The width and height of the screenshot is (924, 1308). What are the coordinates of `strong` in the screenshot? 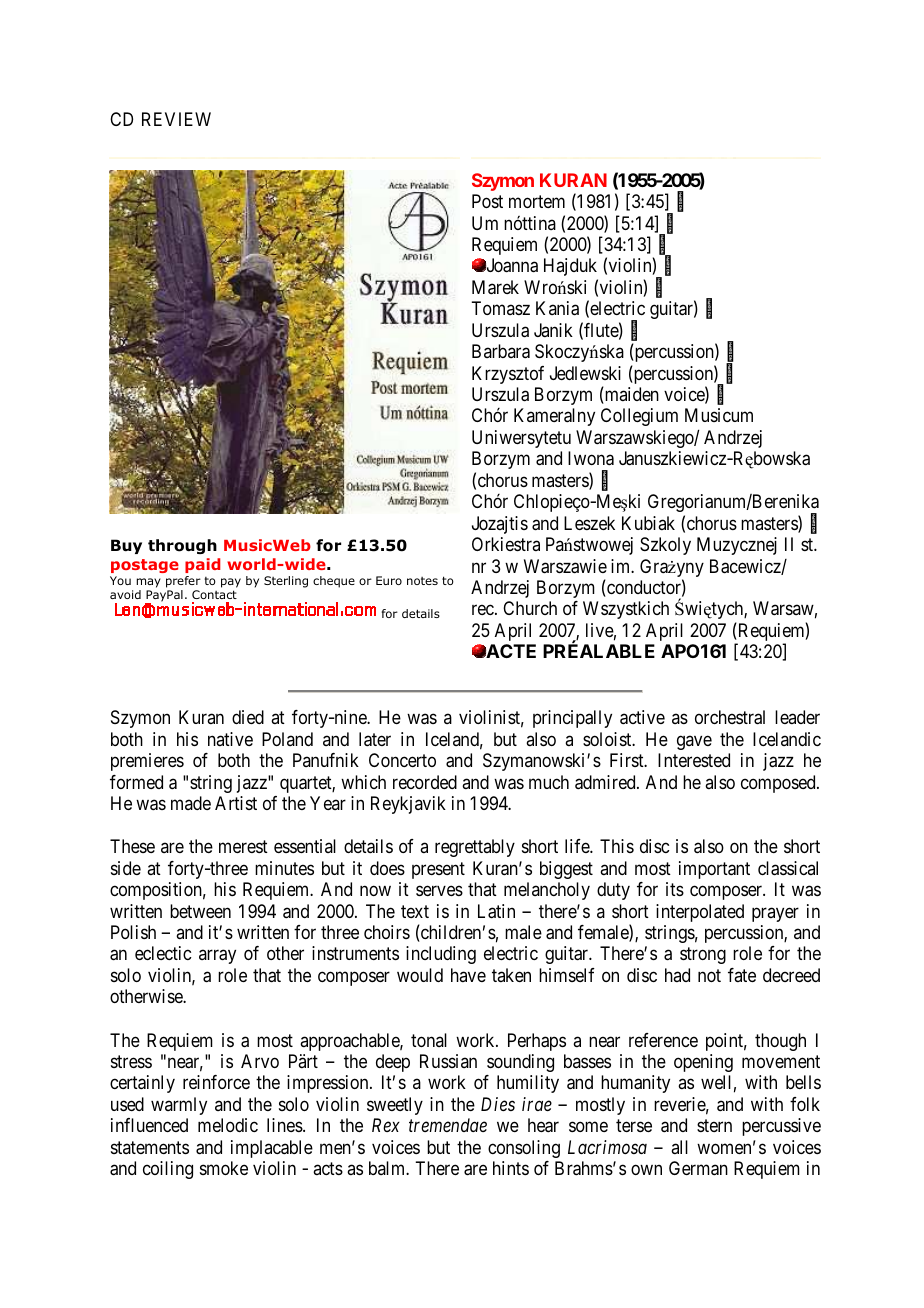 It's located at (703, 956).
